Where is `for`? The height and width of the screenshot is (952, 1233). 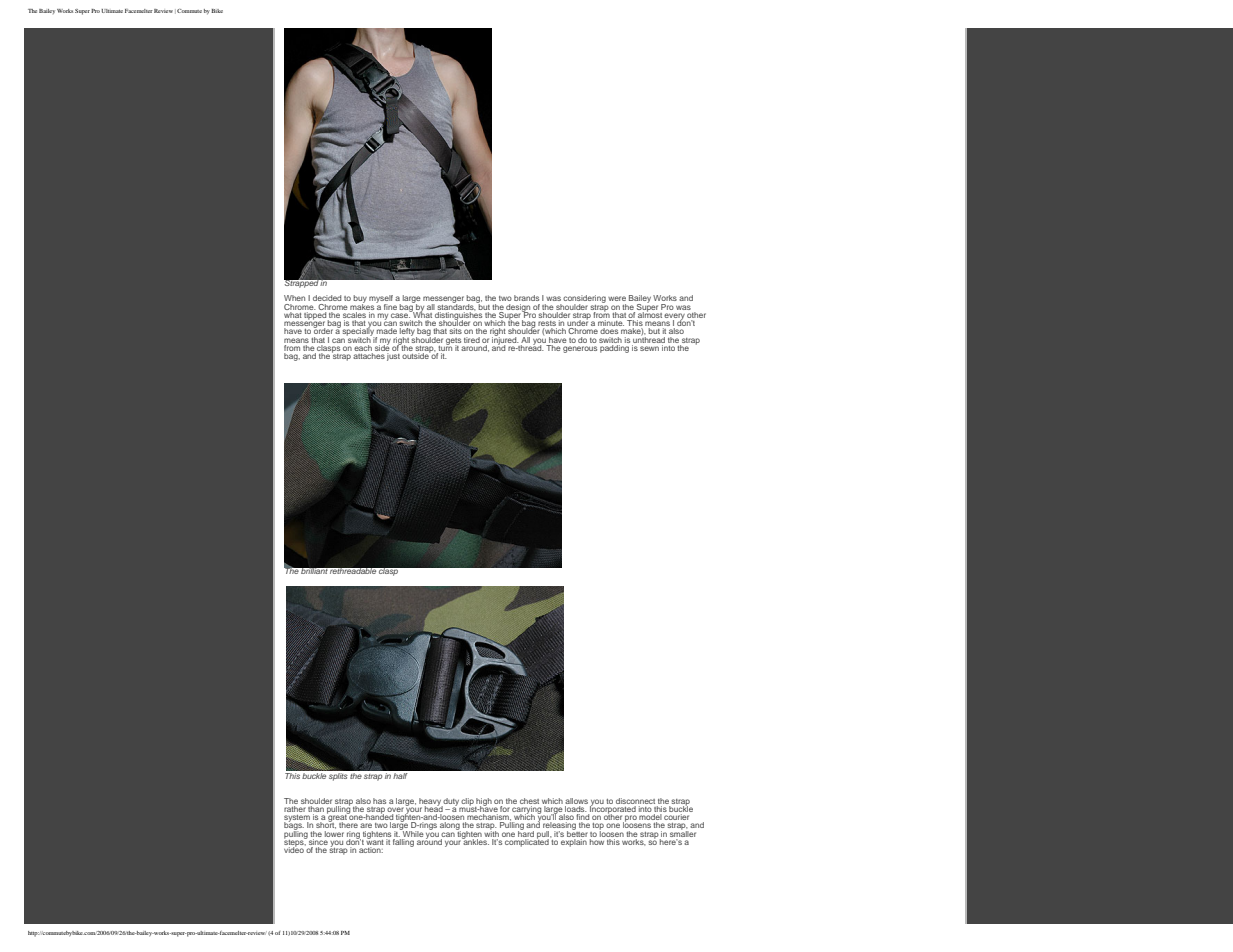 for is located at coordinates (505, 807).
